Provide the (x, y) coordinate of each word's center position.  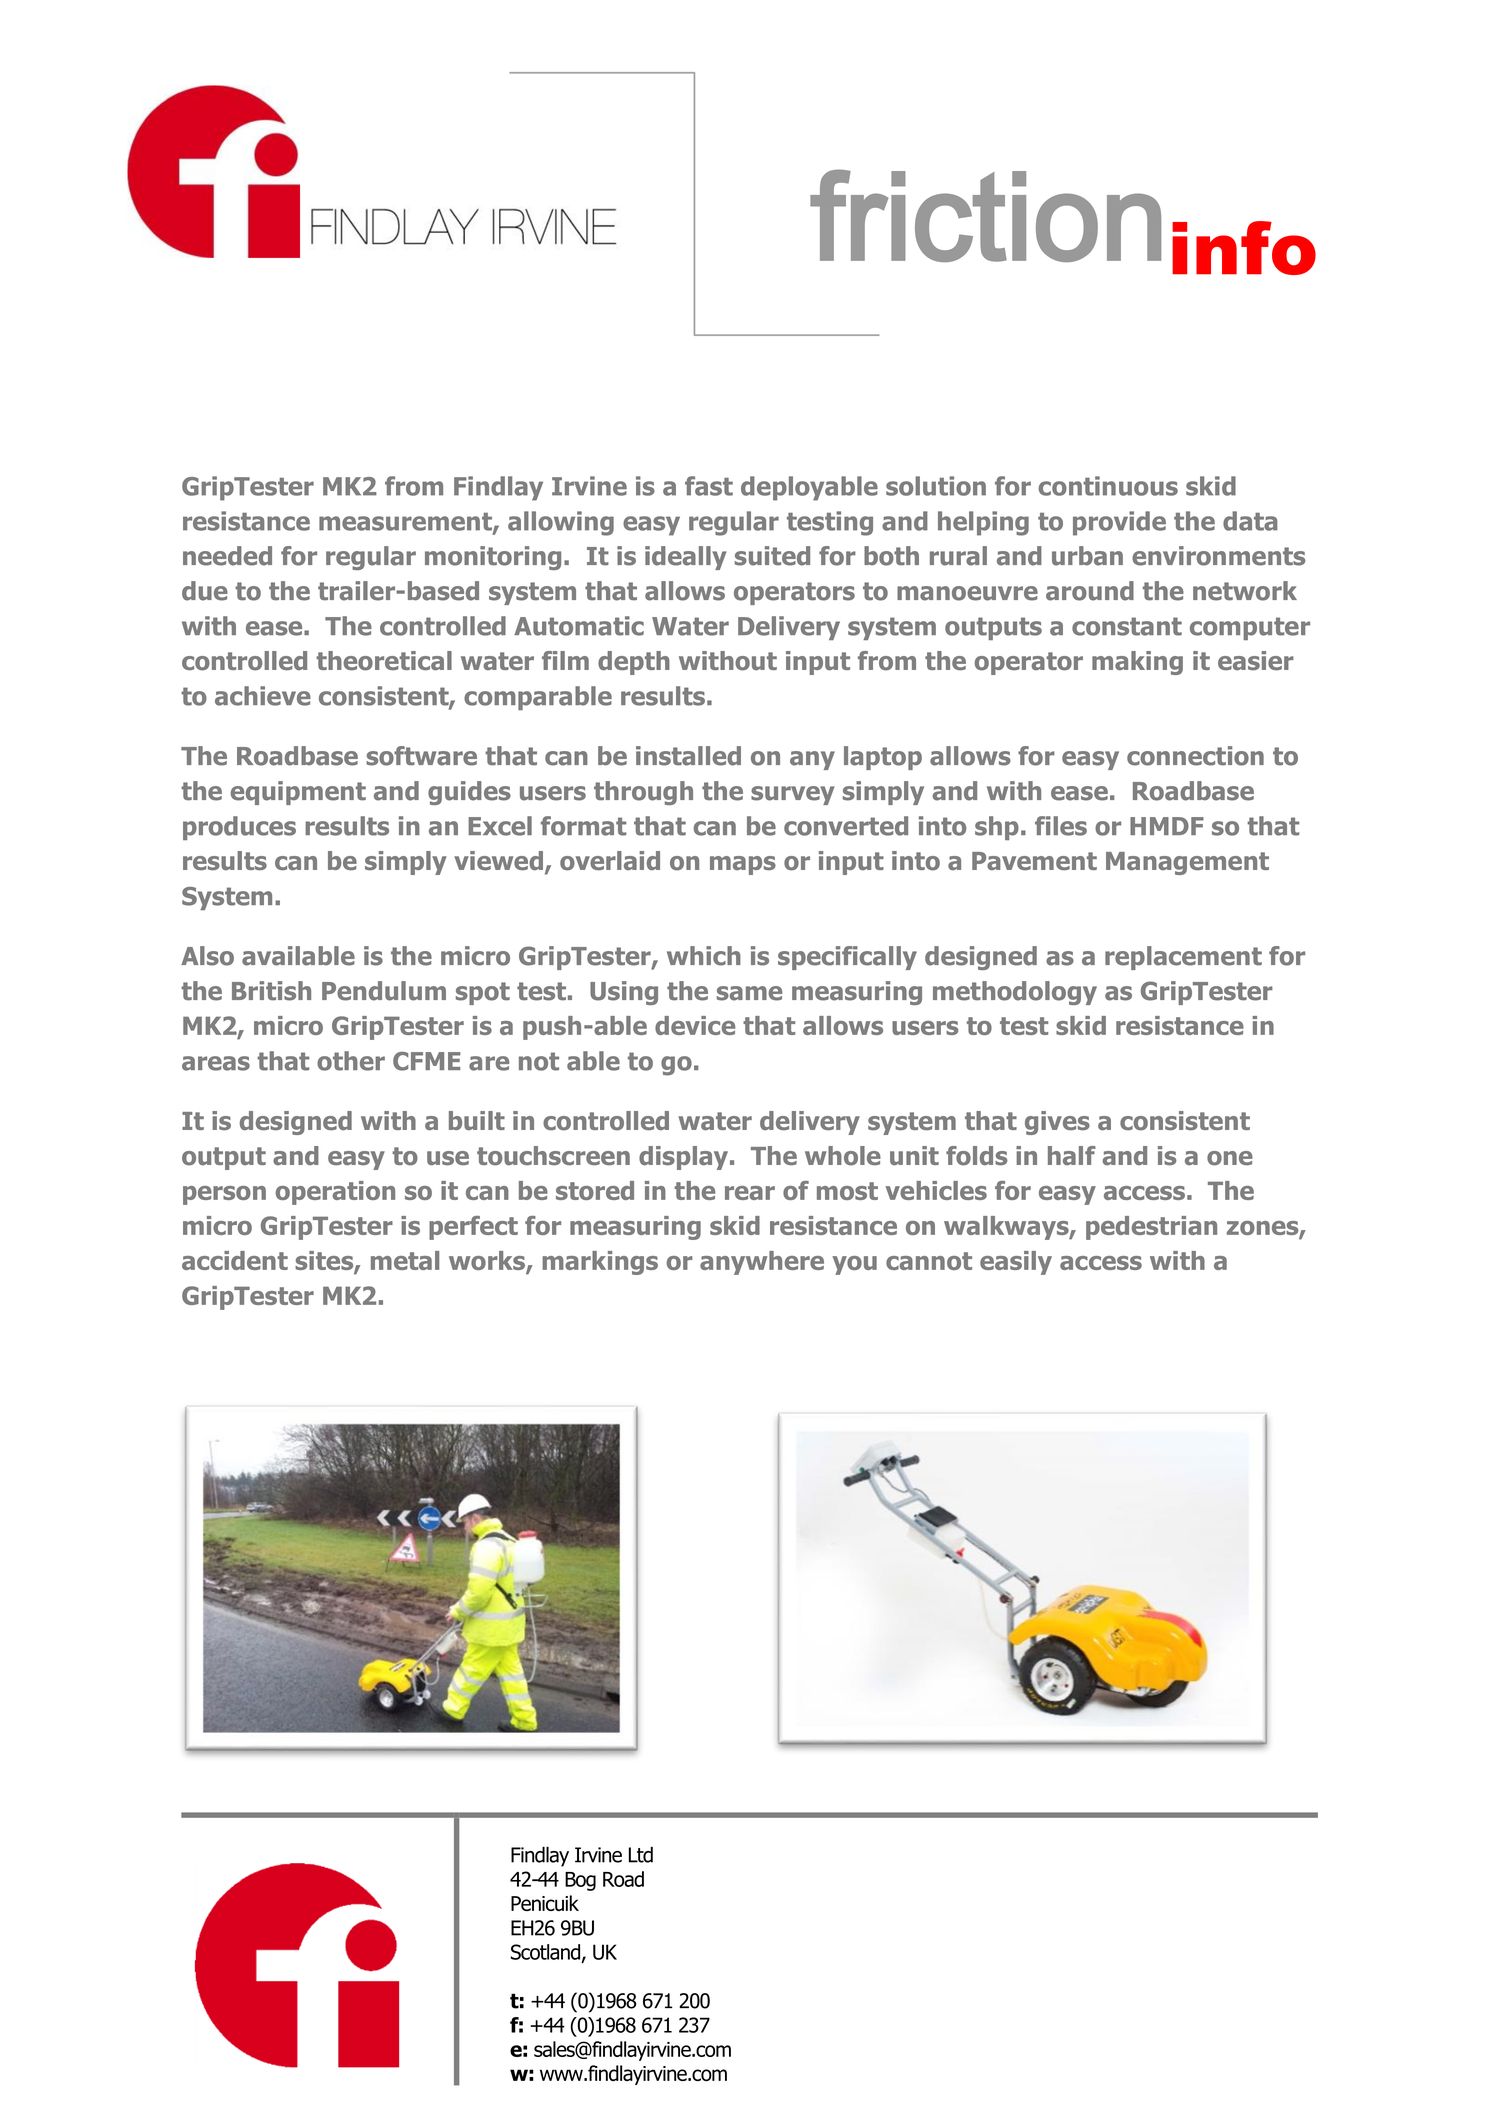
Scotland (547, 1953)
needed (227, 556)
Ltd (641, 1855)
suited (772, 556)
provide (1119, 523)
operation (335, 1193)
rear (750, 1193)
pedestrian (1151, 1228)
